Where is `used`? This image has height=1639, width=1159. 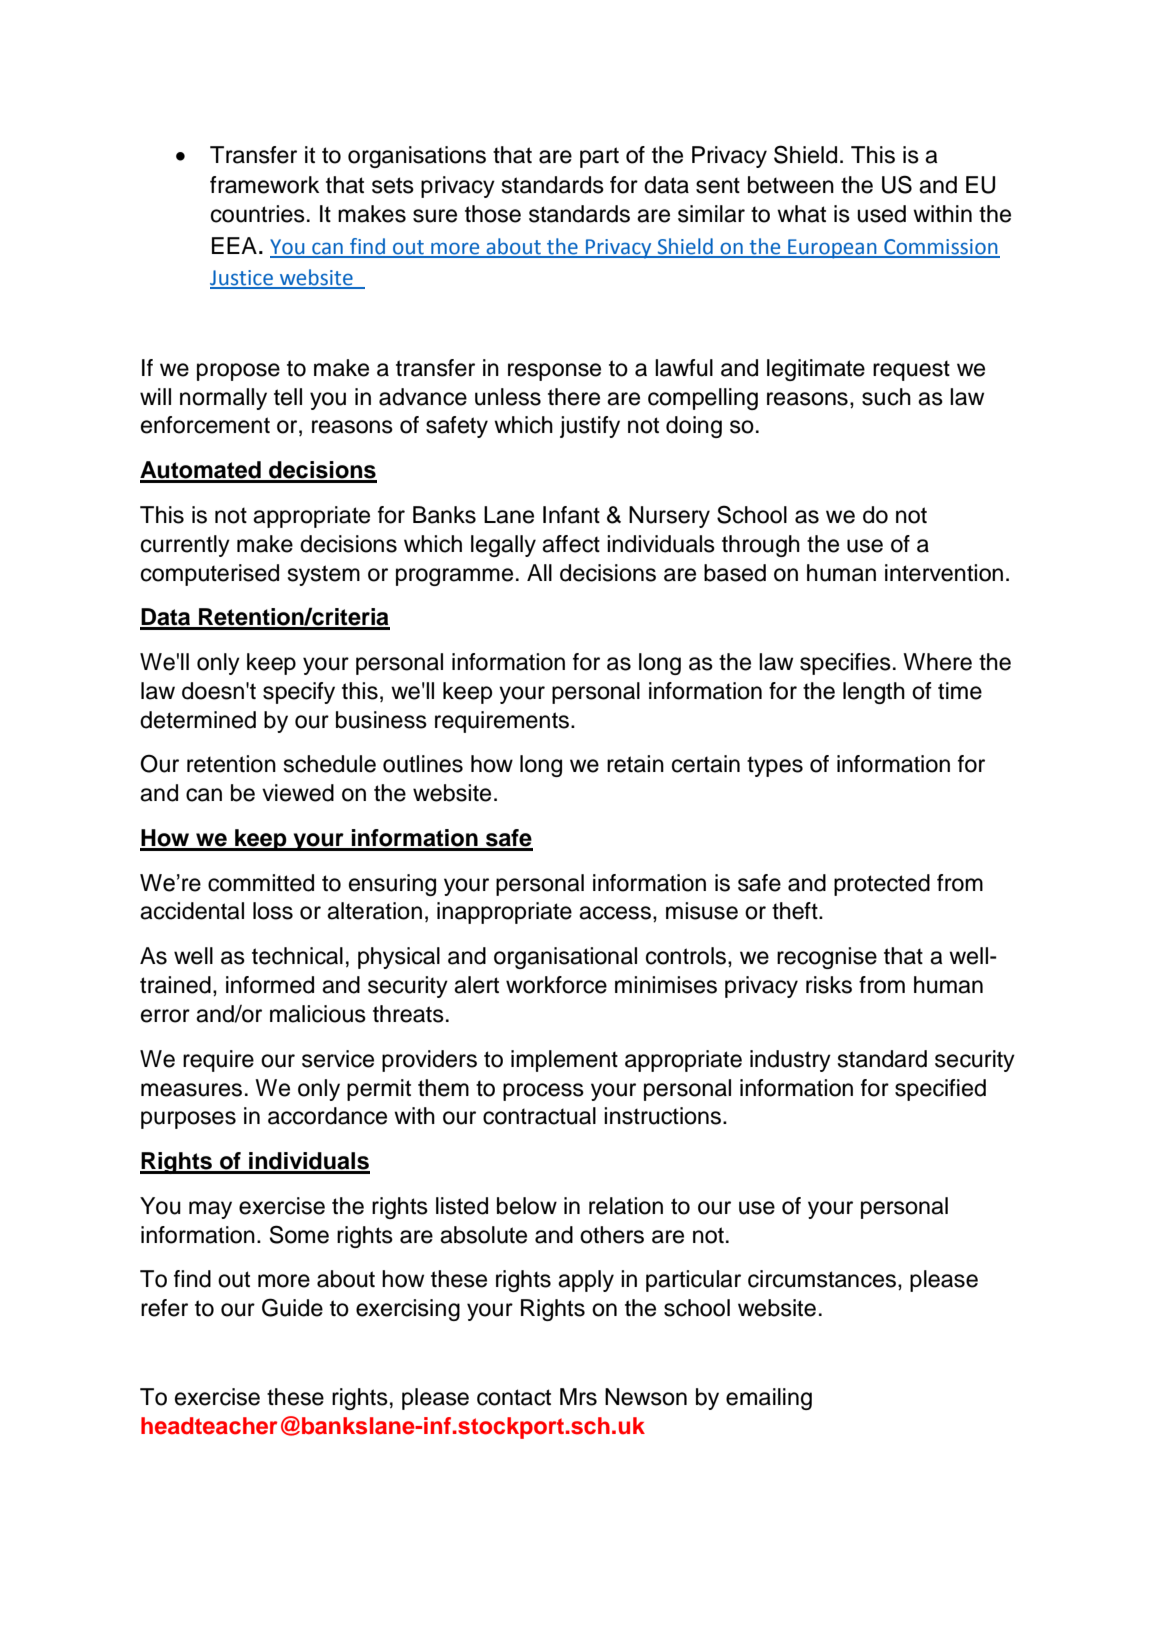 used is located at coordinates (881, 214).
